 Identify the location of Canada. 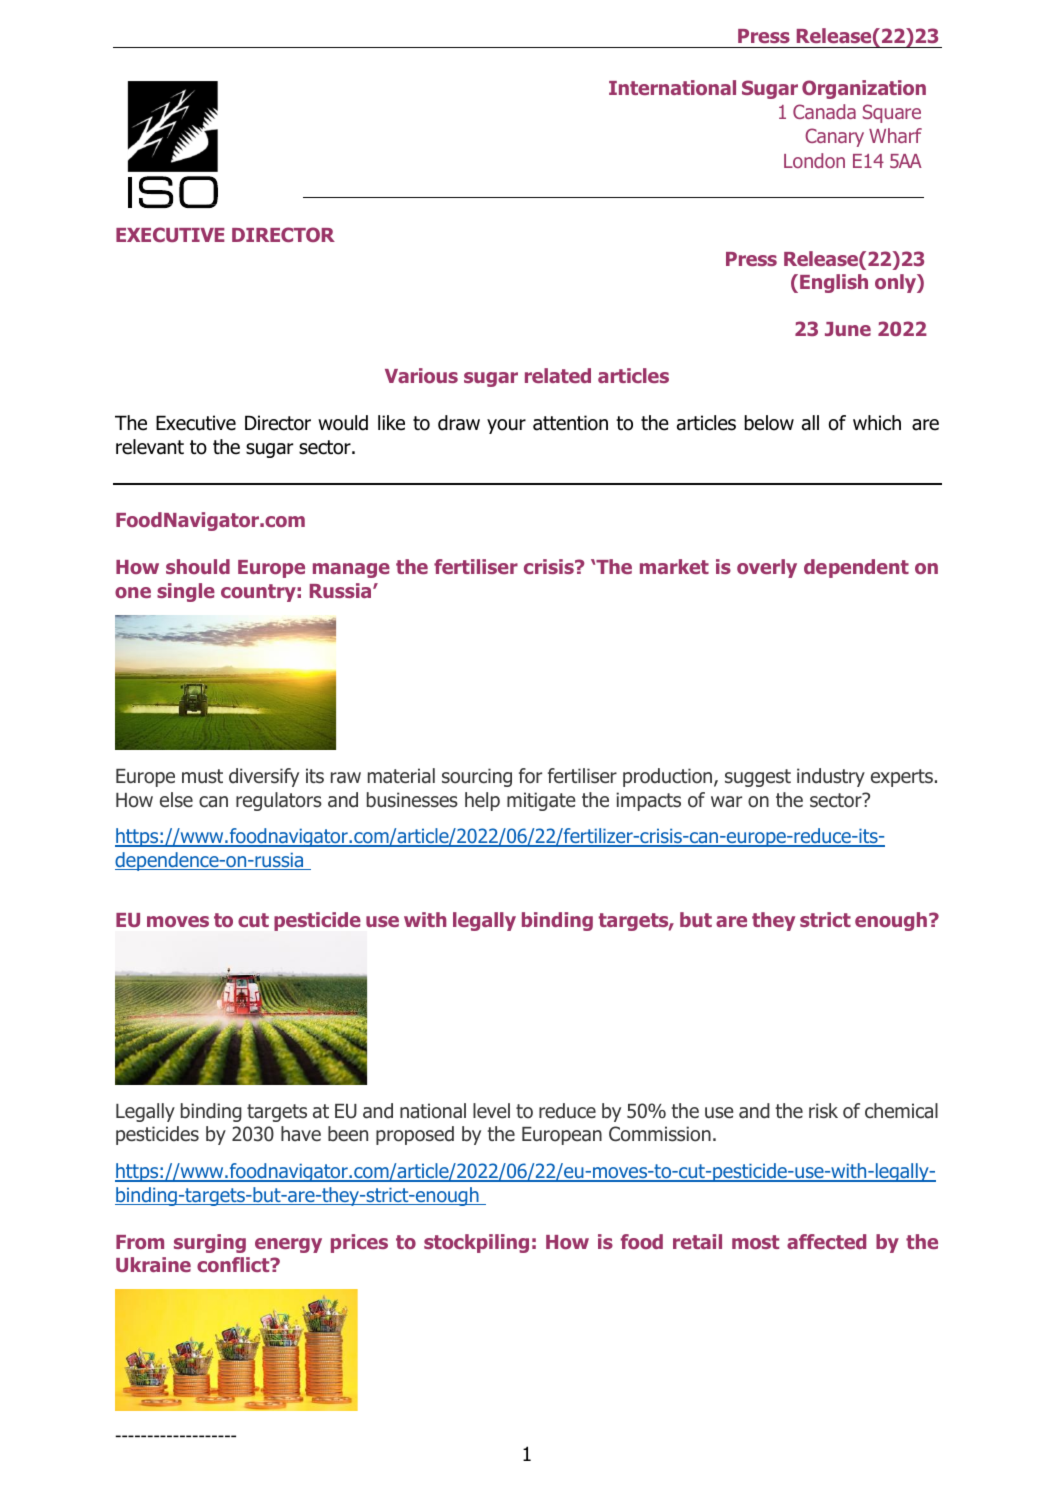
(824, 111).
